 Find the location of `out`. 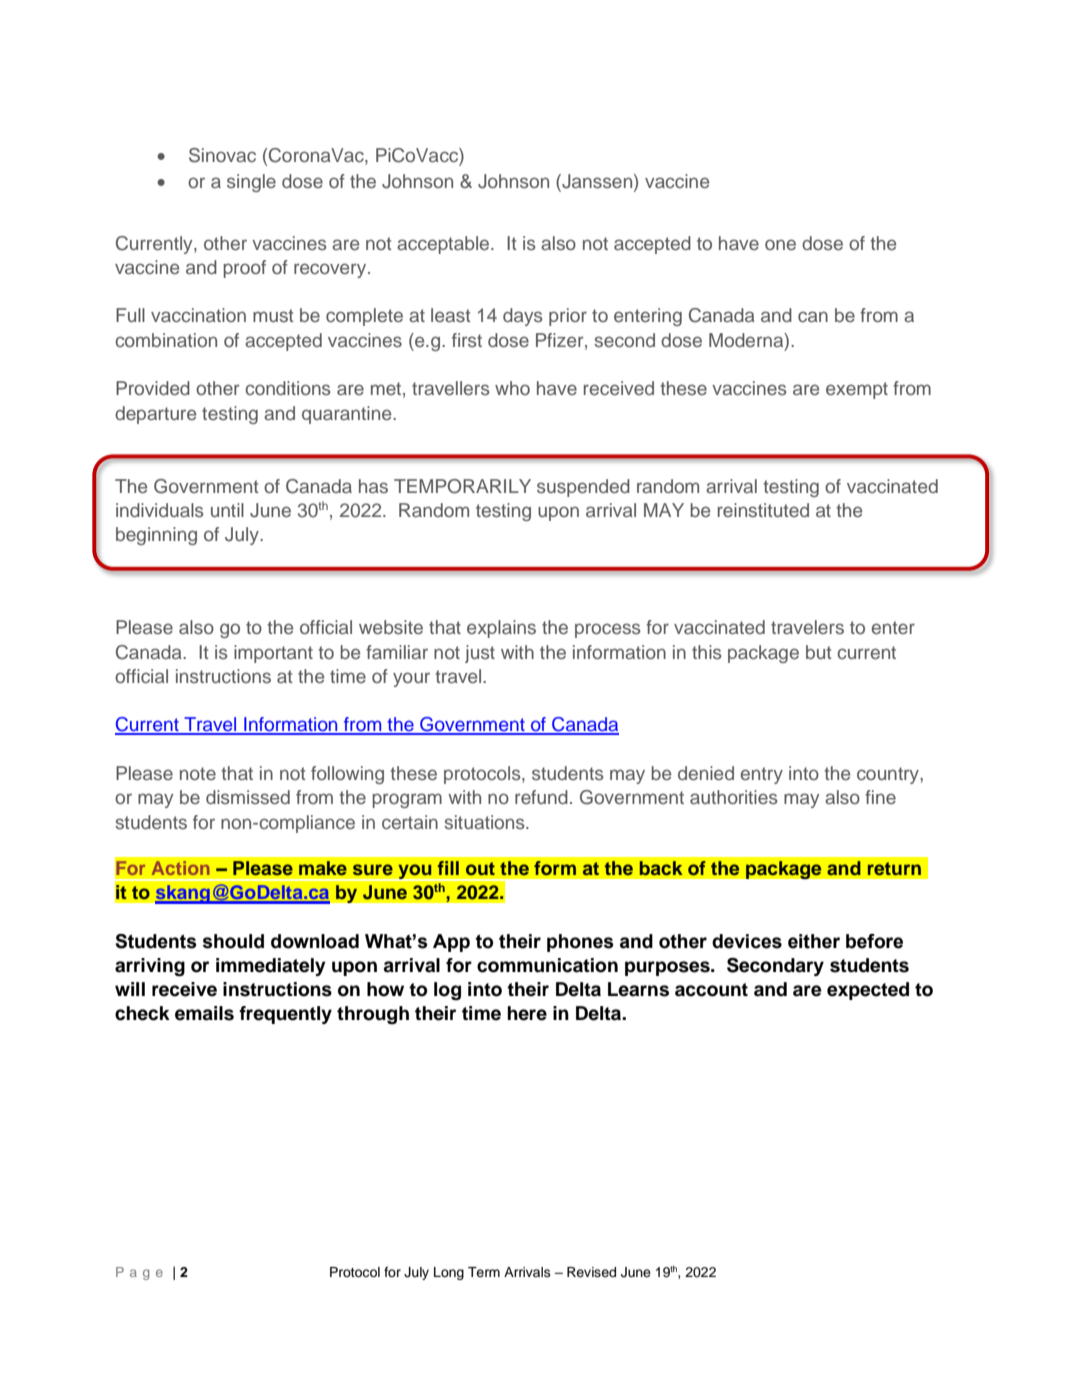

out is located at coordinates (480, 868).
